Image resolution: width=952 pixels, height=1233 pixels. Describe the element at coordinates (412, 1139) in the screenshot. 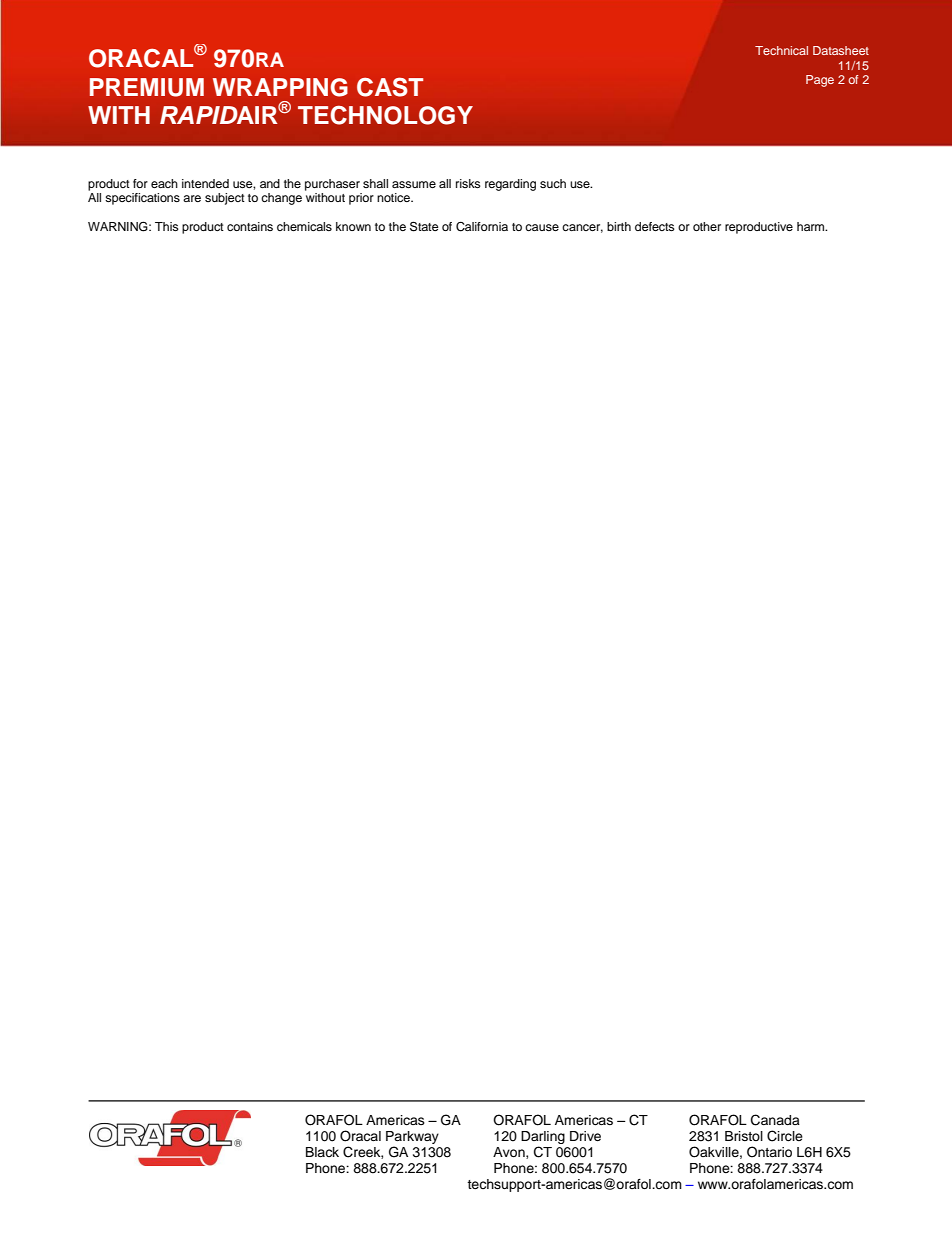

I see `Parkway` at that location.
